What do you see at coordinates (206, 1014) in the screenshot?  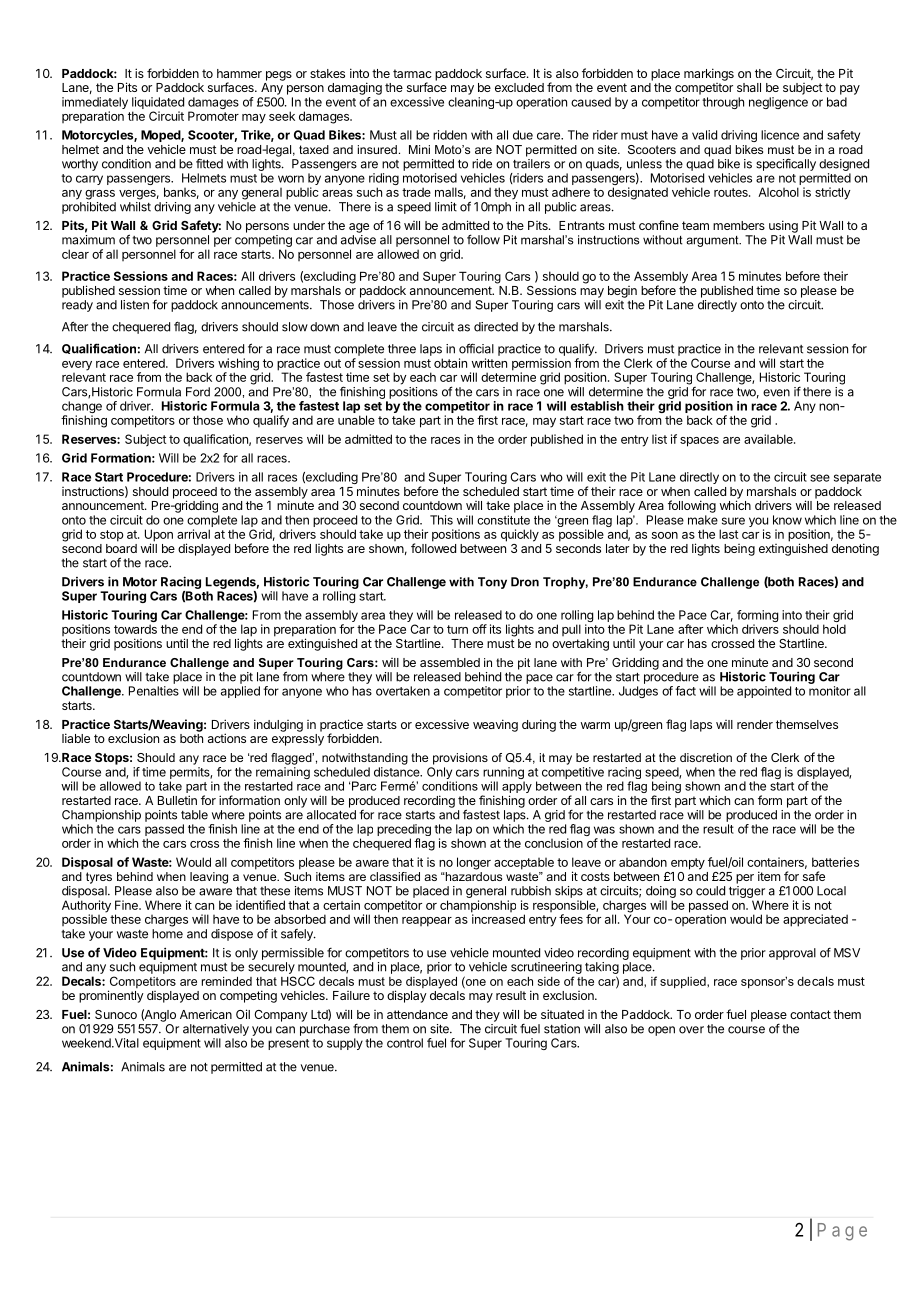 I see `American` at bounding box center [206, 1014].
